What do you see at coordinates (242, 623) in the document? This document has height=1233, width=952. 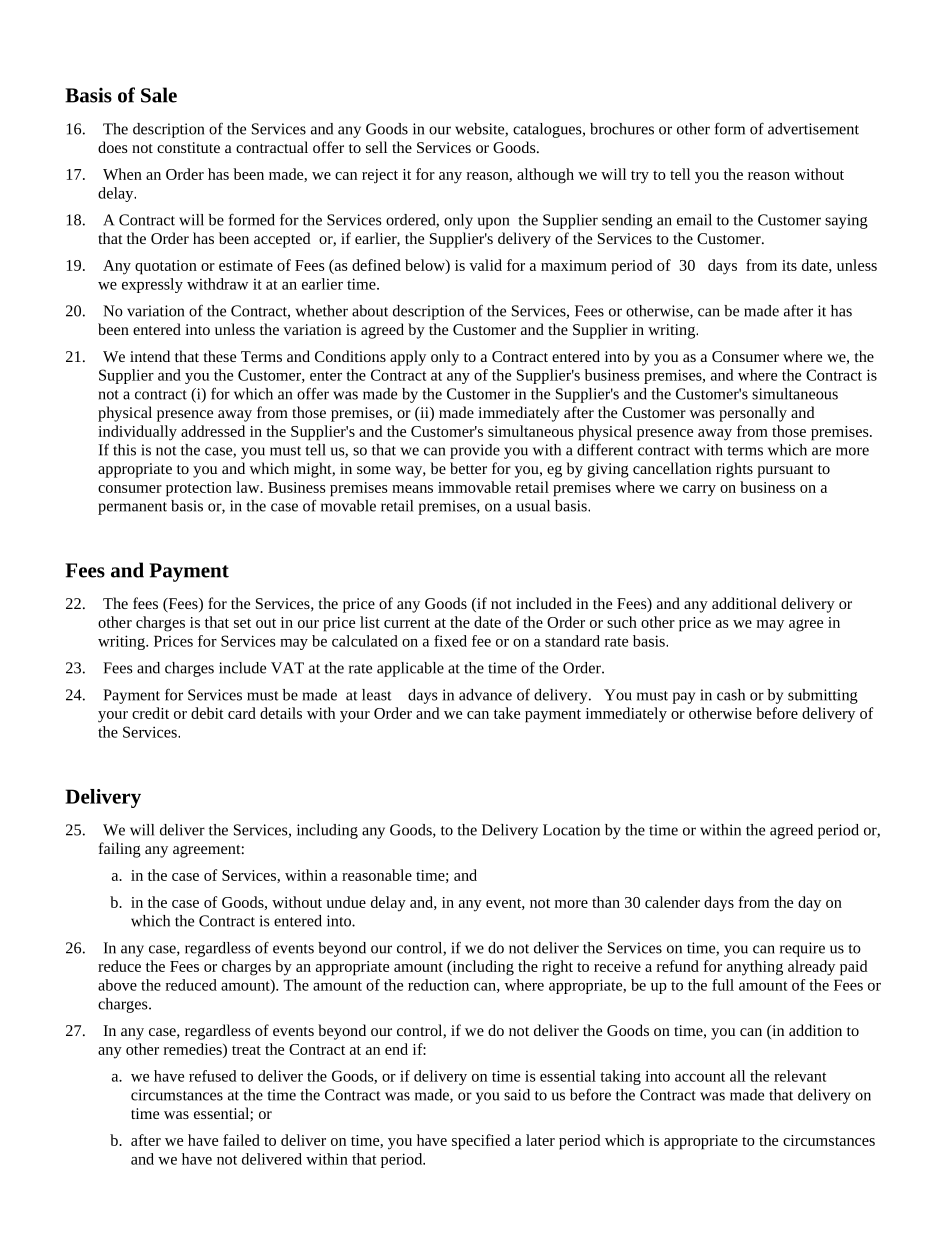 I see `set` at bounding box center [242, 623].
